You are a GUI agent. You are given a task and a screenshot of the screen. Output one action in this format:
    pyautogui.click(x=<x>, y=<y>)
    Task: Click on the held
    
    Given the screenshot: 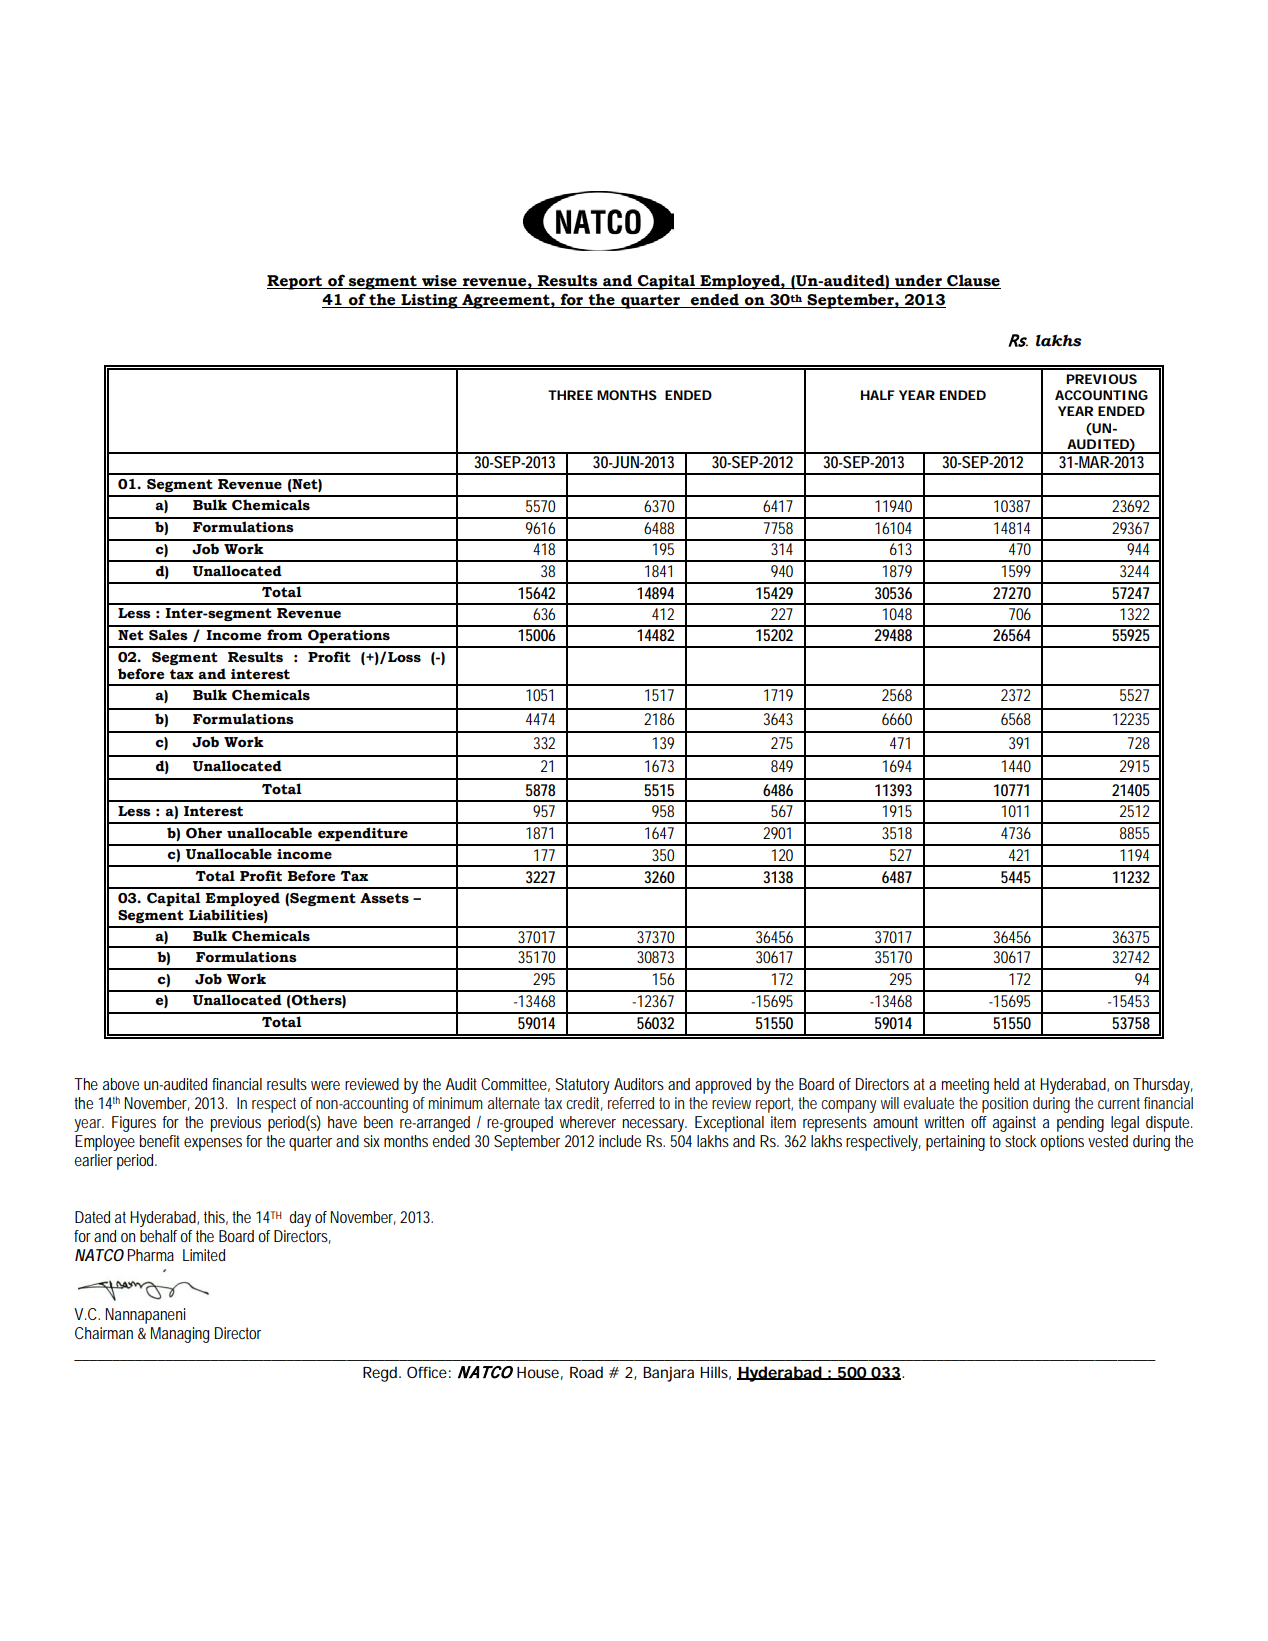 What is the action you would take?
    pyautogui.click(x=1006, y=1084)
